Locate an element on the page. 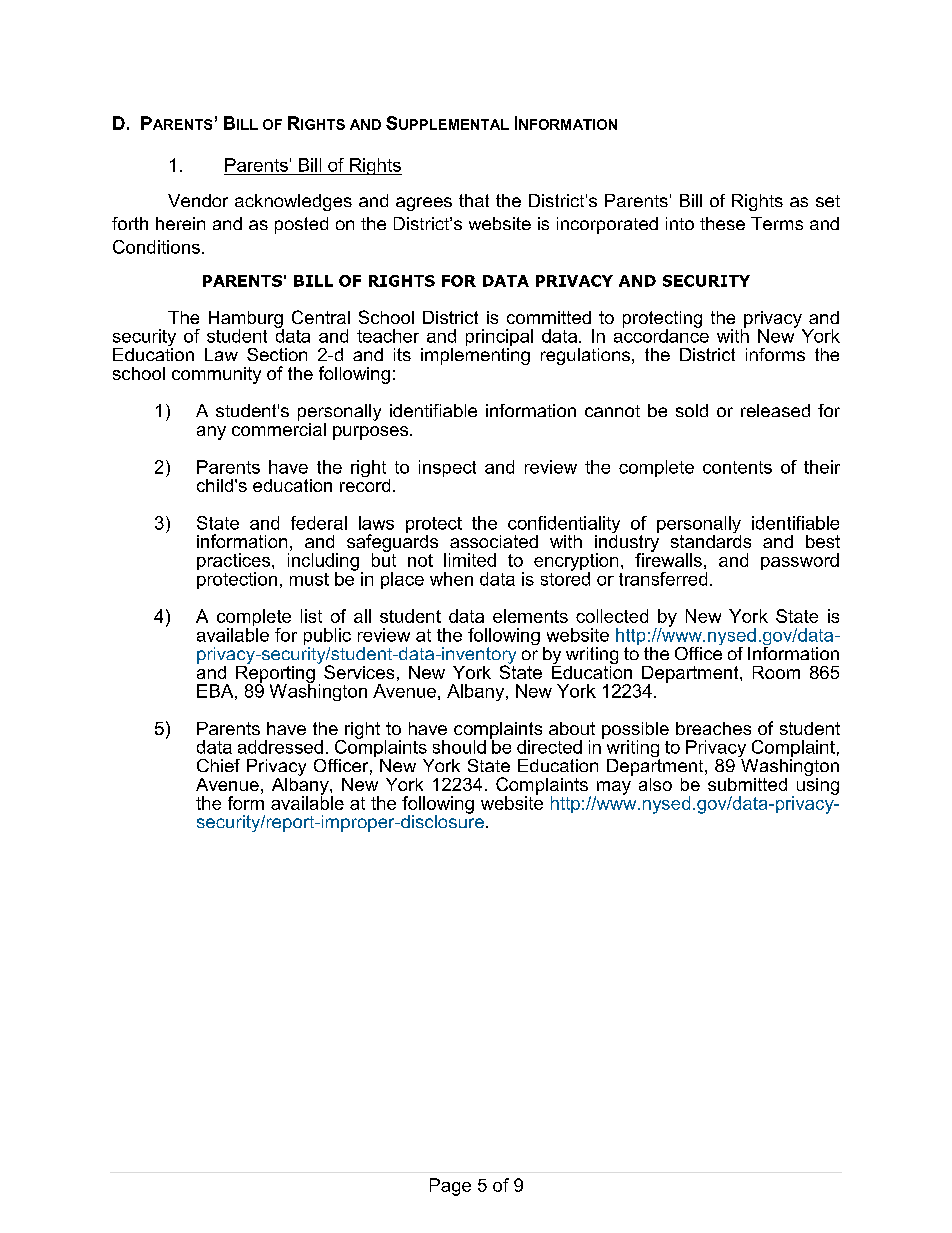  inspect is located at coordinates (447, 468).
